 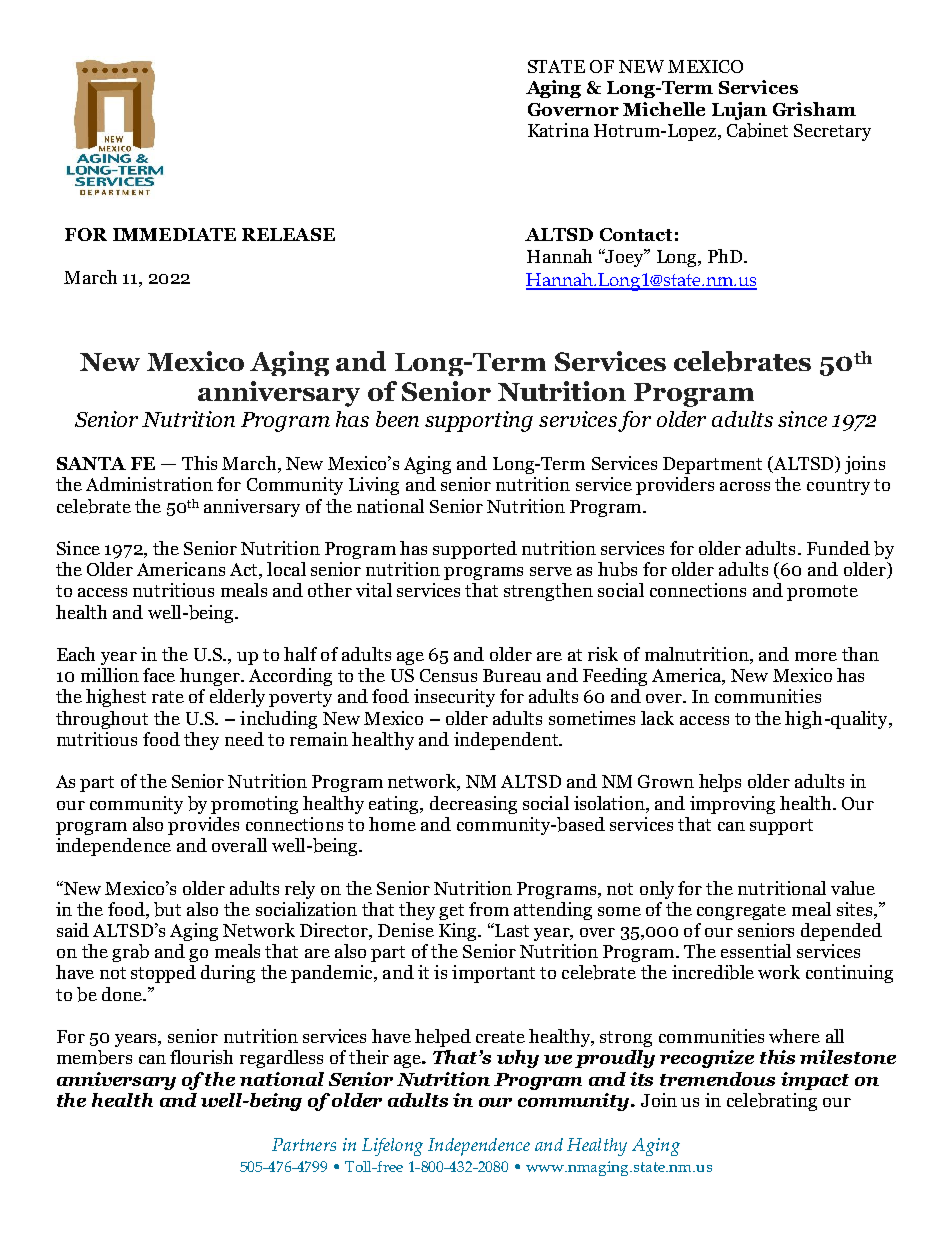 What do you see at coordinates (558, 130) in the image?
I see `Katrina` at bounding box center [558, 130].
